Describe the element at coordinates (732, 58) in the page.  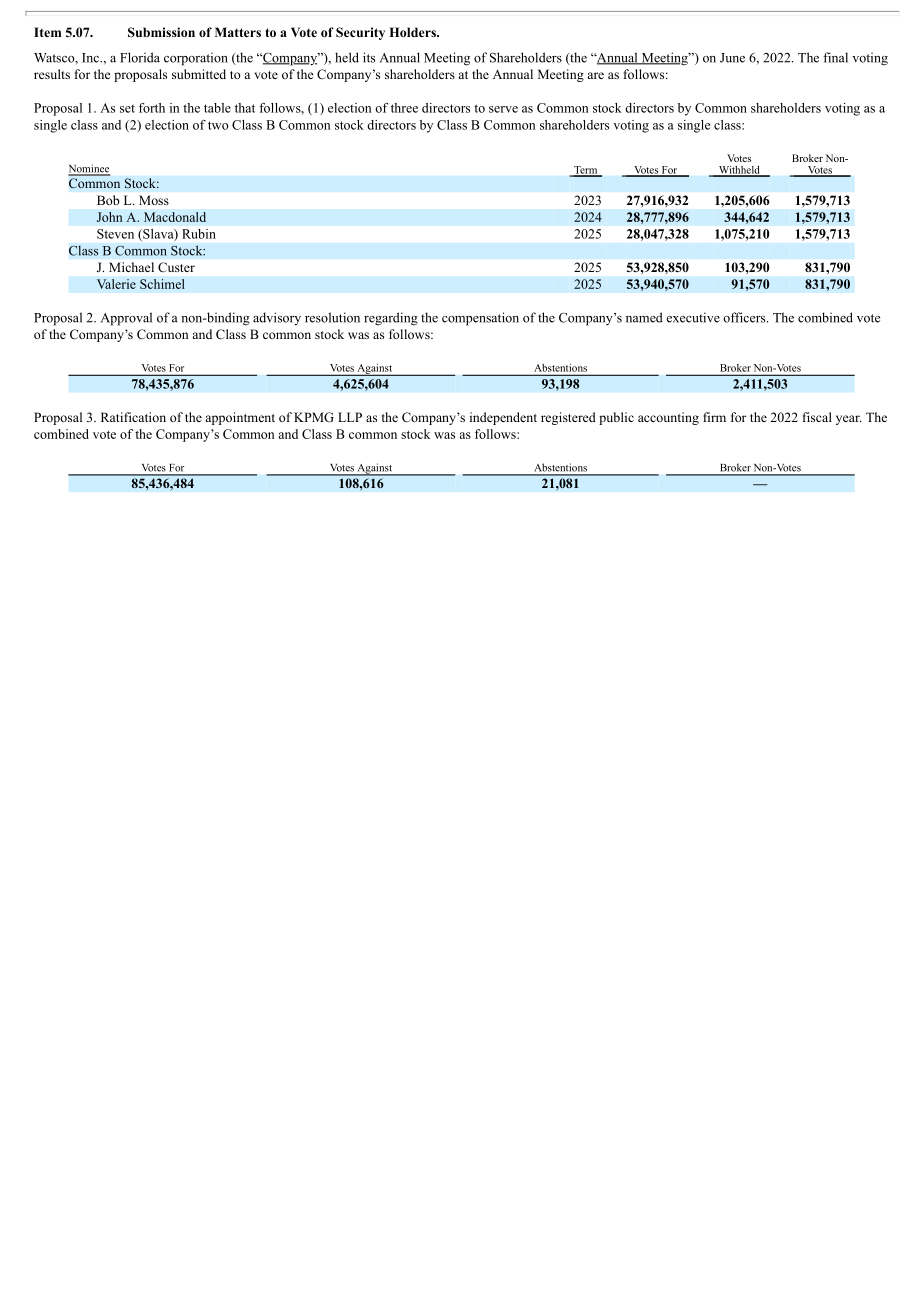
I see `June` at that location.
